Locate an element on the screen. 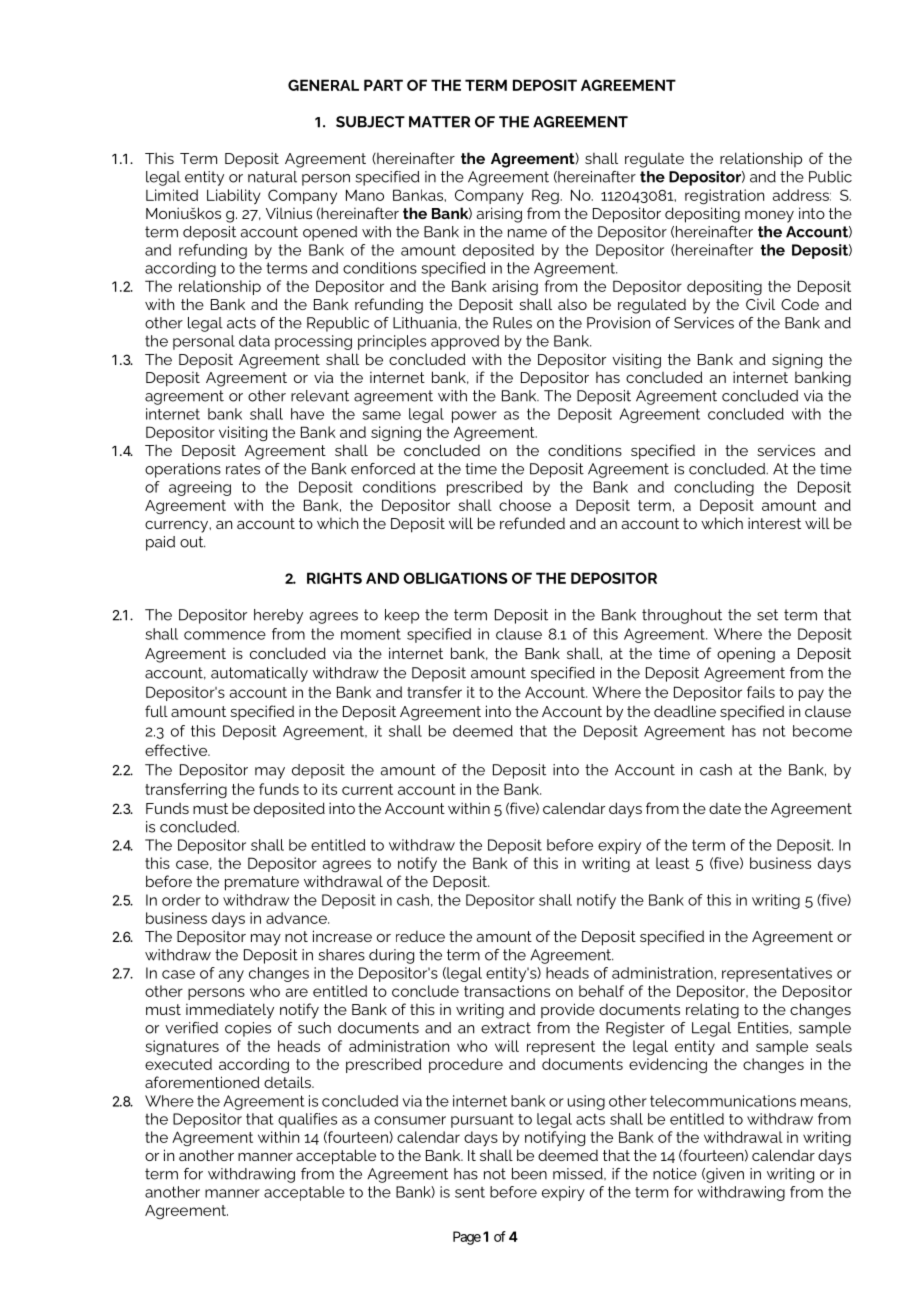 The width and height of the screenshot is (924, 1308). MATTER is located at coordinates (439, 122).
